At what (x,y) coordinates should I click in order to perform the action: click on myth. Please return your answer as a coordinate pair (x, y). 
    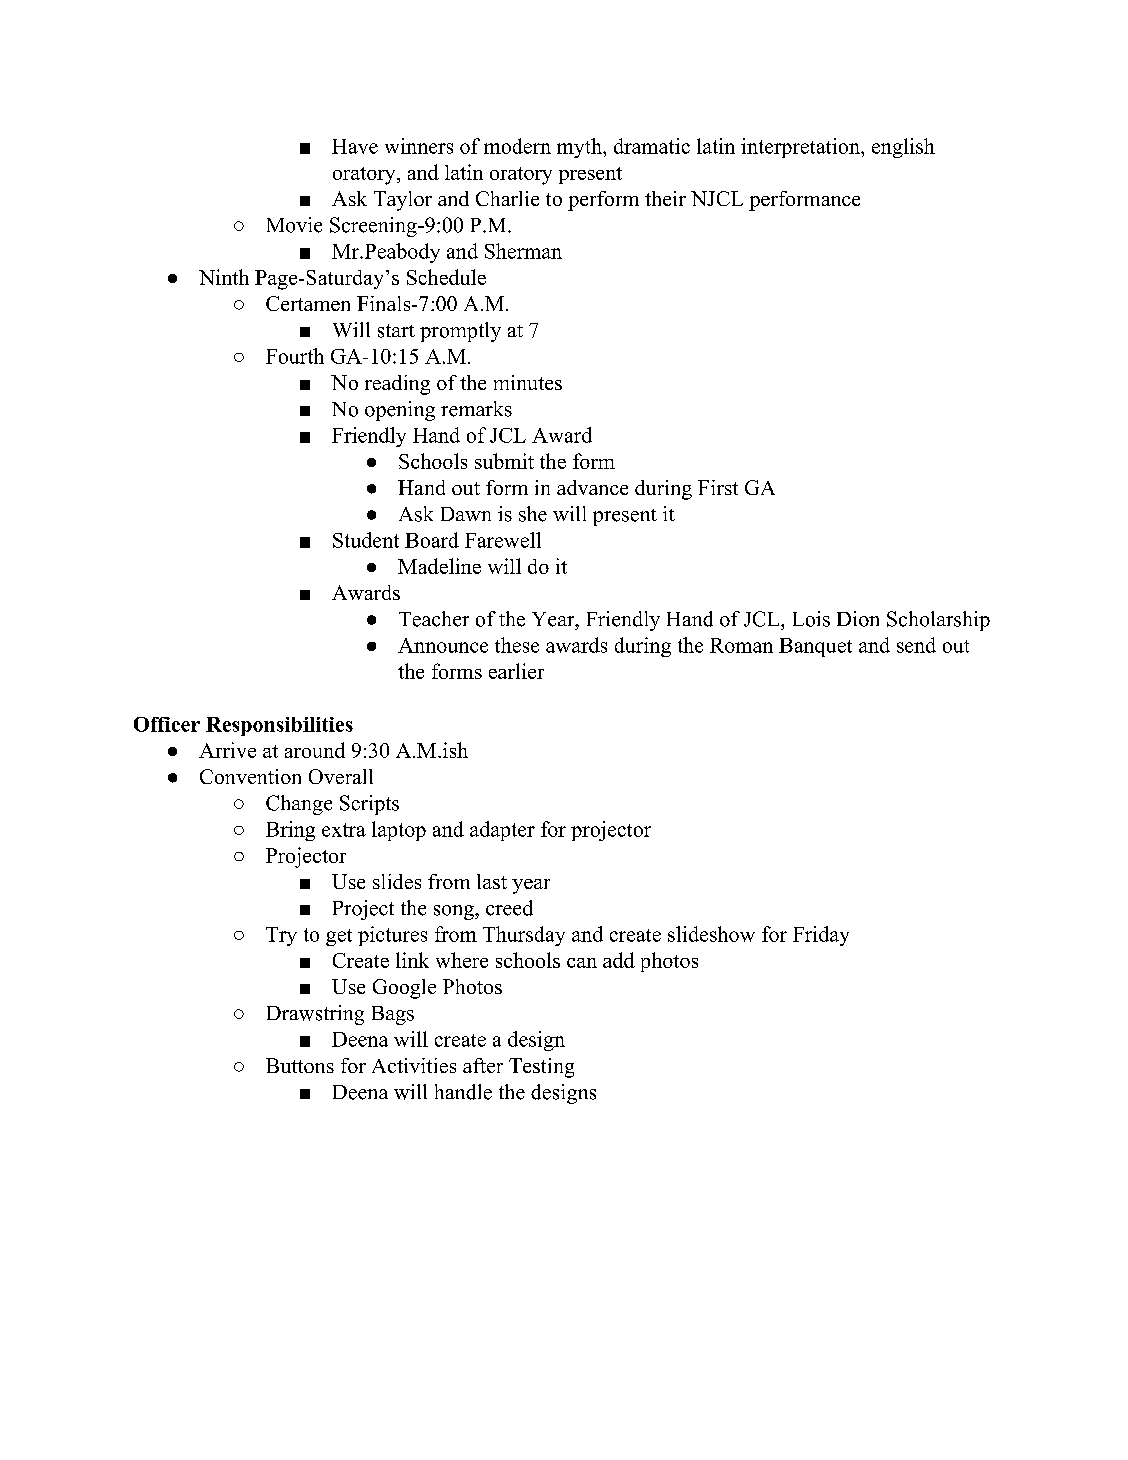
    Looking at the image, I should click on (580, 148).
